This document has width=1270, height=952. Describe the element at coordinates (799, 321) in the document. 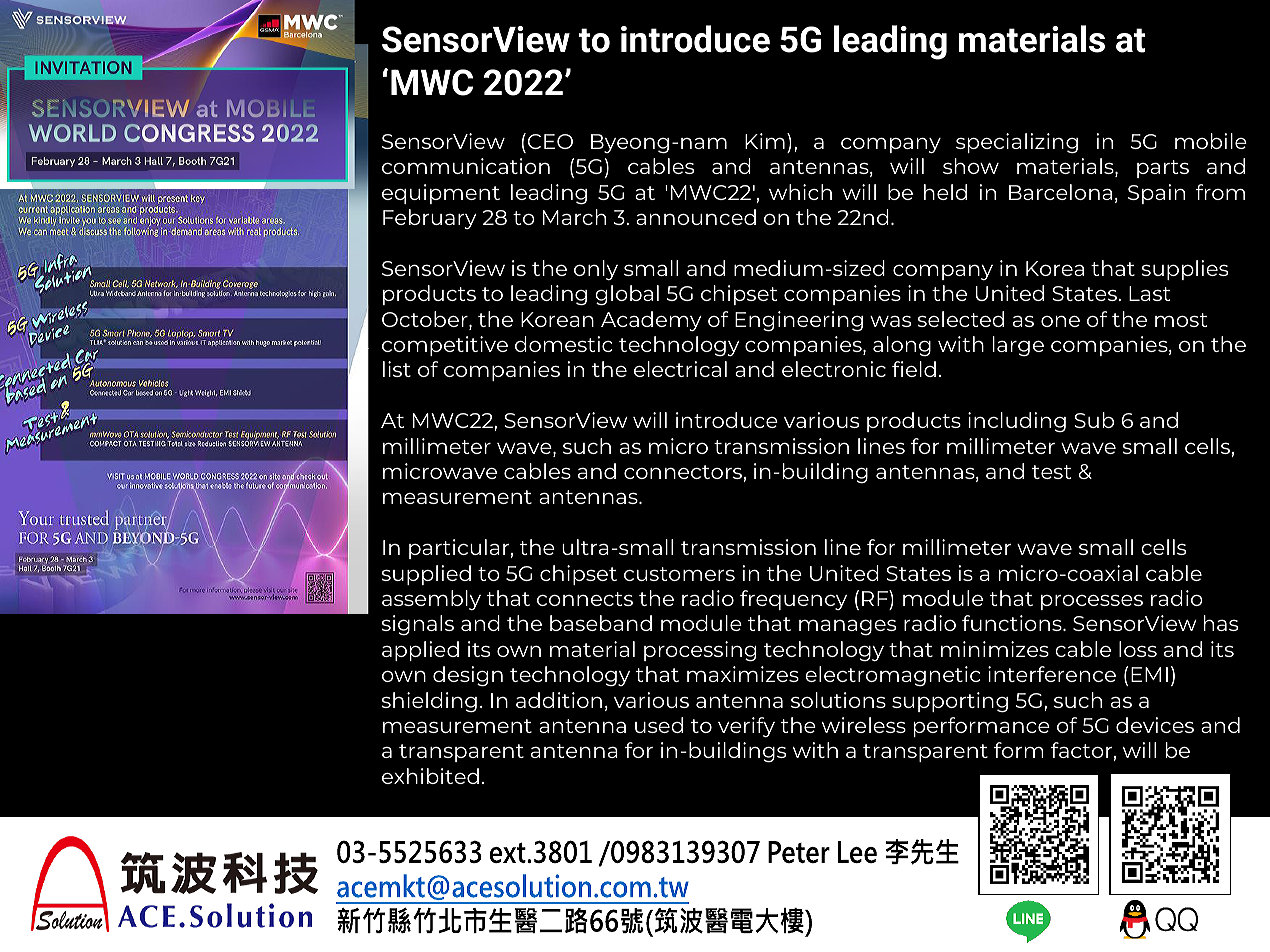

I see `Engineering` at that location.
